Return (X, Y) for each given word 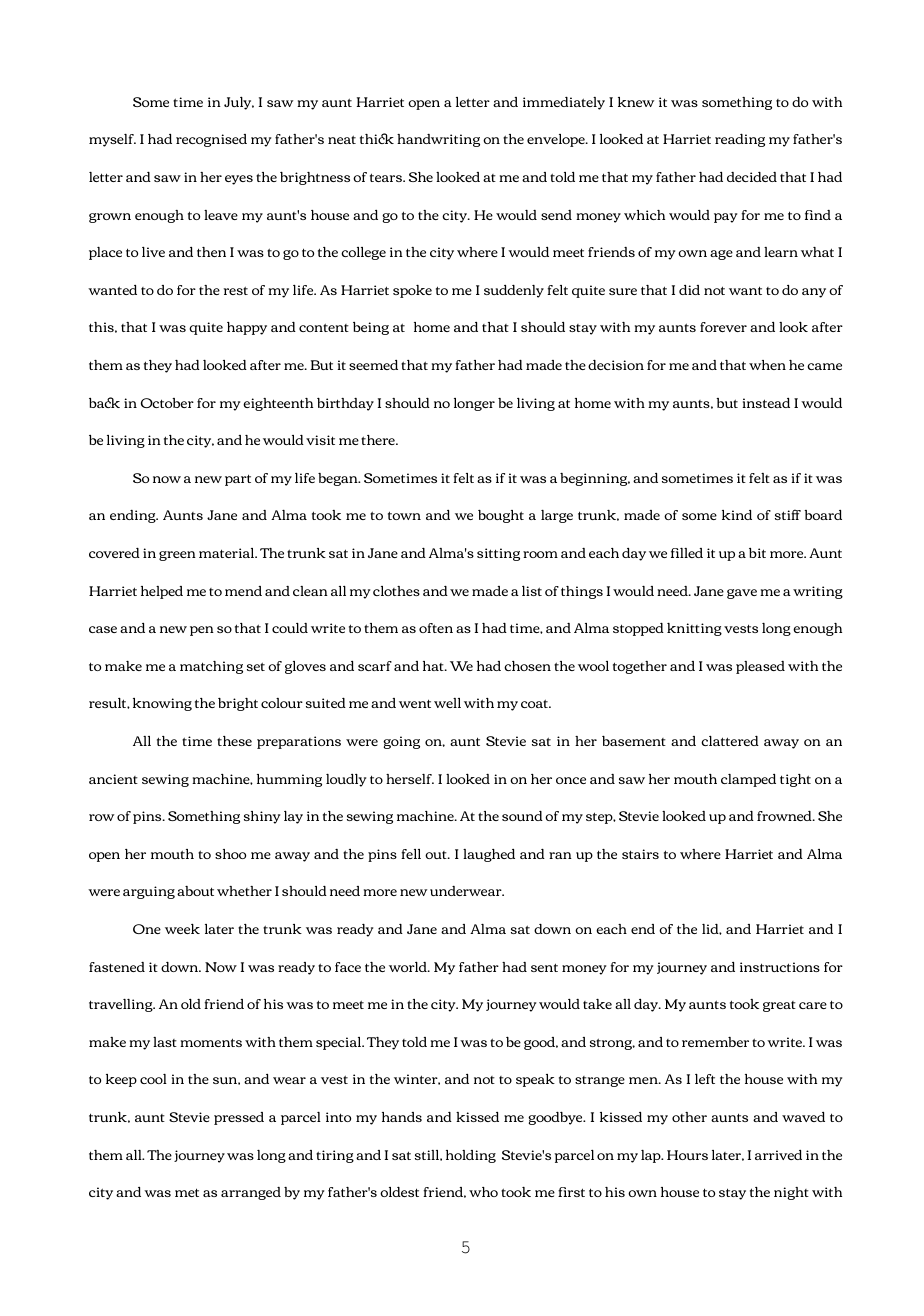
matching (211, 667)
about (195, 891)
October (167, 403)
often (436, 628)
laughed (489, 855)
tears (387, 177)
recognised (211, 140)
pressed (239, 1118)
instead (766, 403)
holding (471, 1156)
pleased (760, 667)
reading (740, 140)
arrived (778, 1155)
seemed (373, 365)
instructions (780, 967)
